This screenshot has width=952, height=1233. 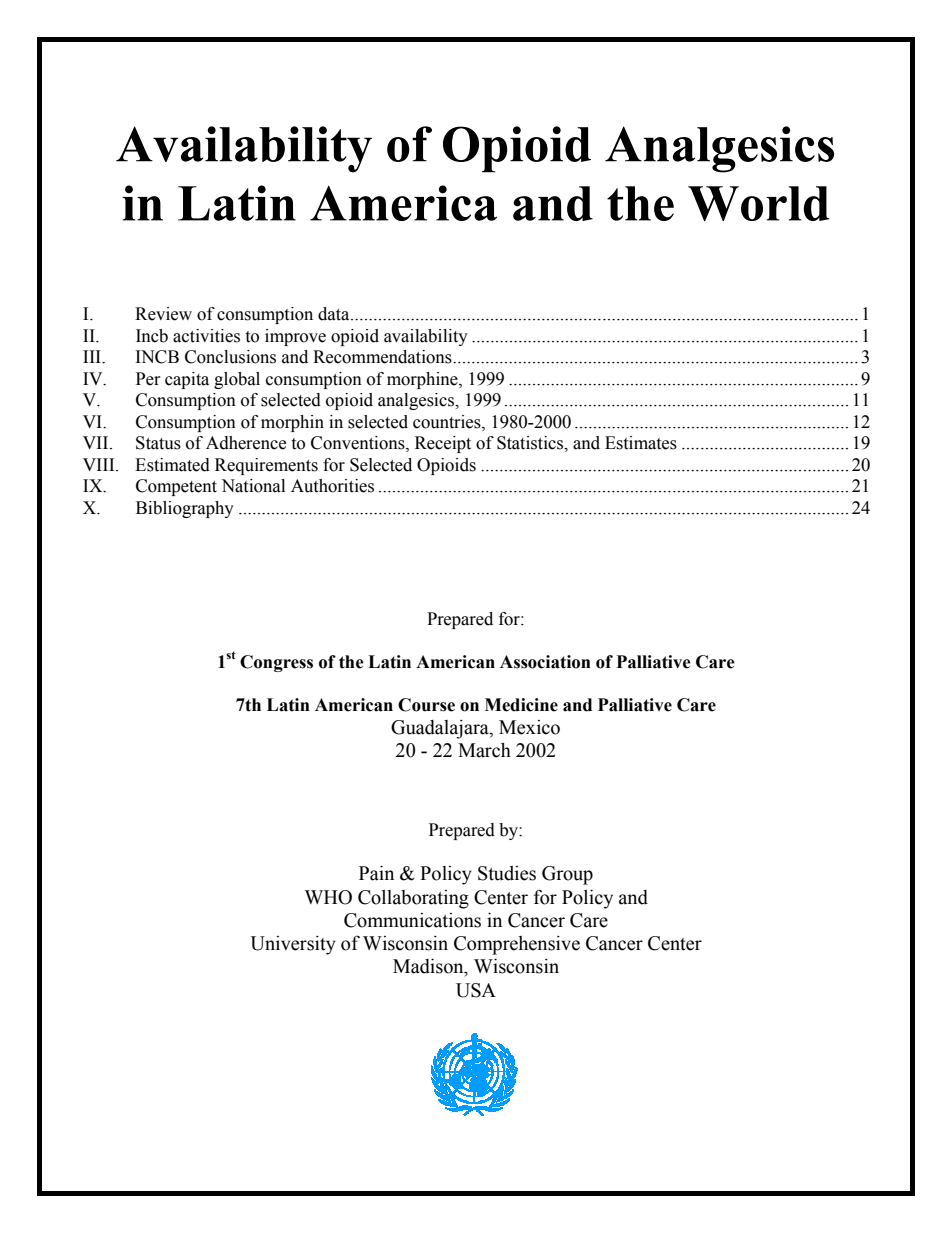 I want to click on World, so click(x=759, y=203).
